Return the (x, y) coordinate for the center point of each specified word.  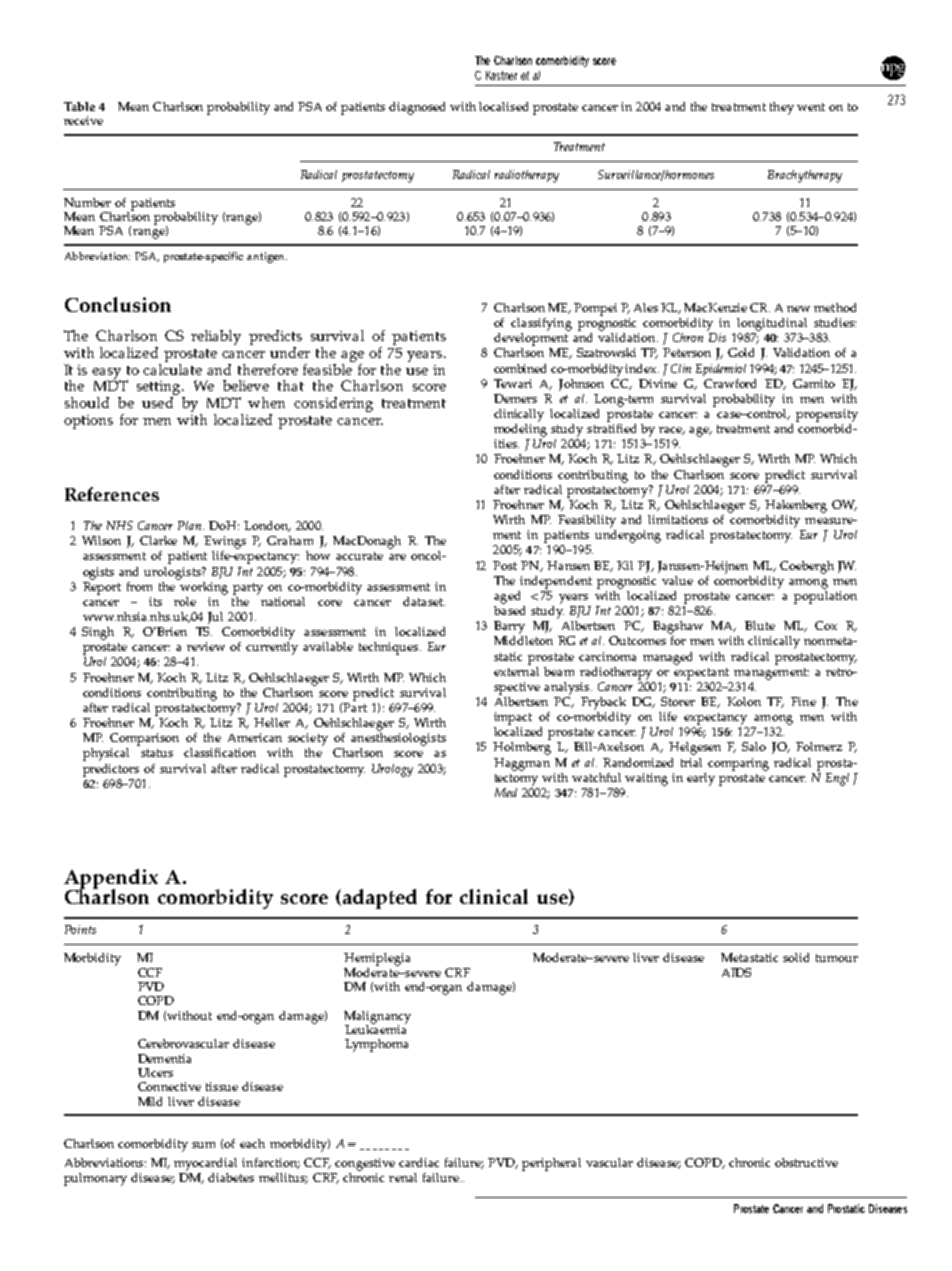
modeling (520, 429)
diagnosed (417, 108)
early (701, 779)
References (112, 494)
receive (83, 120)
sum (203, 1145)
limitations (678, 519)
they (782, 108)
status (157, 753)
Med (506, 792)
